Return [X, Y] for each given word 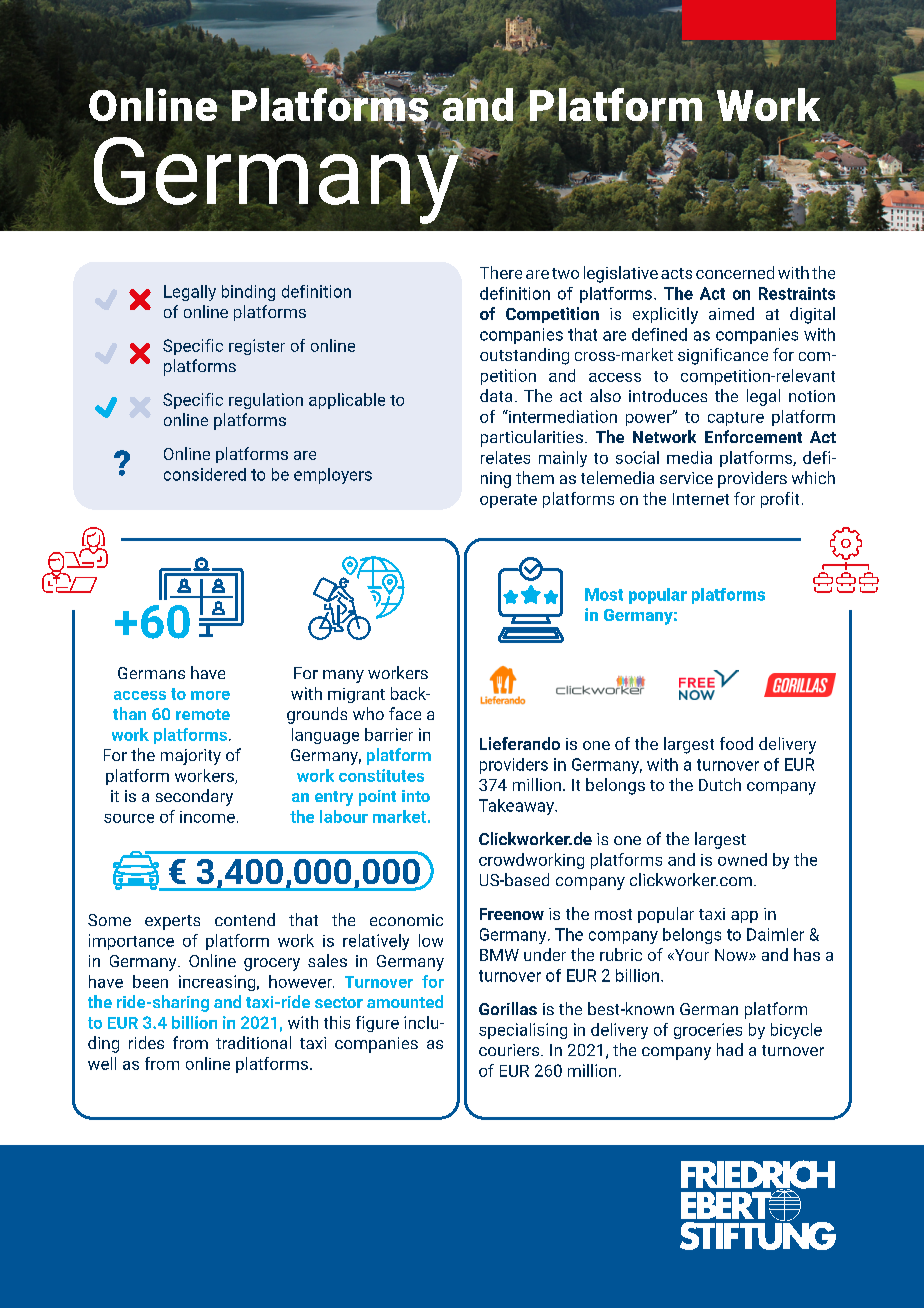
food [736, 743]
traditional [253, 1042]
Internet [701, 499]
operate [508, 501]
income [207, 817]
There [501, 272]
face [405, 713]
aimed [731, 313]
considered [205, 474]
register [257, 347]
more [210, 695]
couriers [510, 1050]
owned [742, 859]
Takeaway [517, 807]
